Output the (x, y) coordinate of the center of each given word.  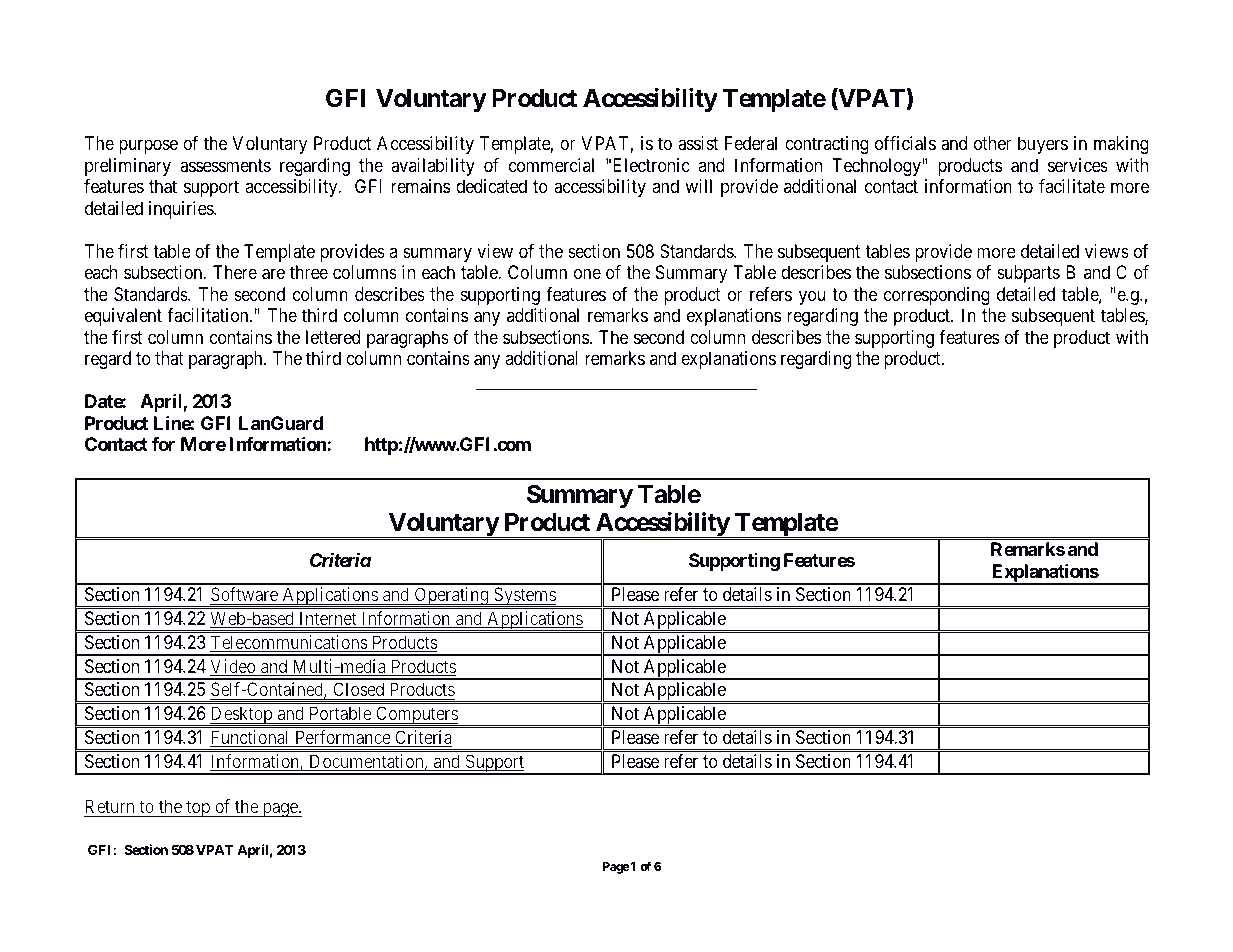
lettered (333, 337)
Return (109, 806)
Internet (328, 619)
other (992, 143)
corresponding (937, 296)
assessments (225, 166)
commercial (551, 165)
